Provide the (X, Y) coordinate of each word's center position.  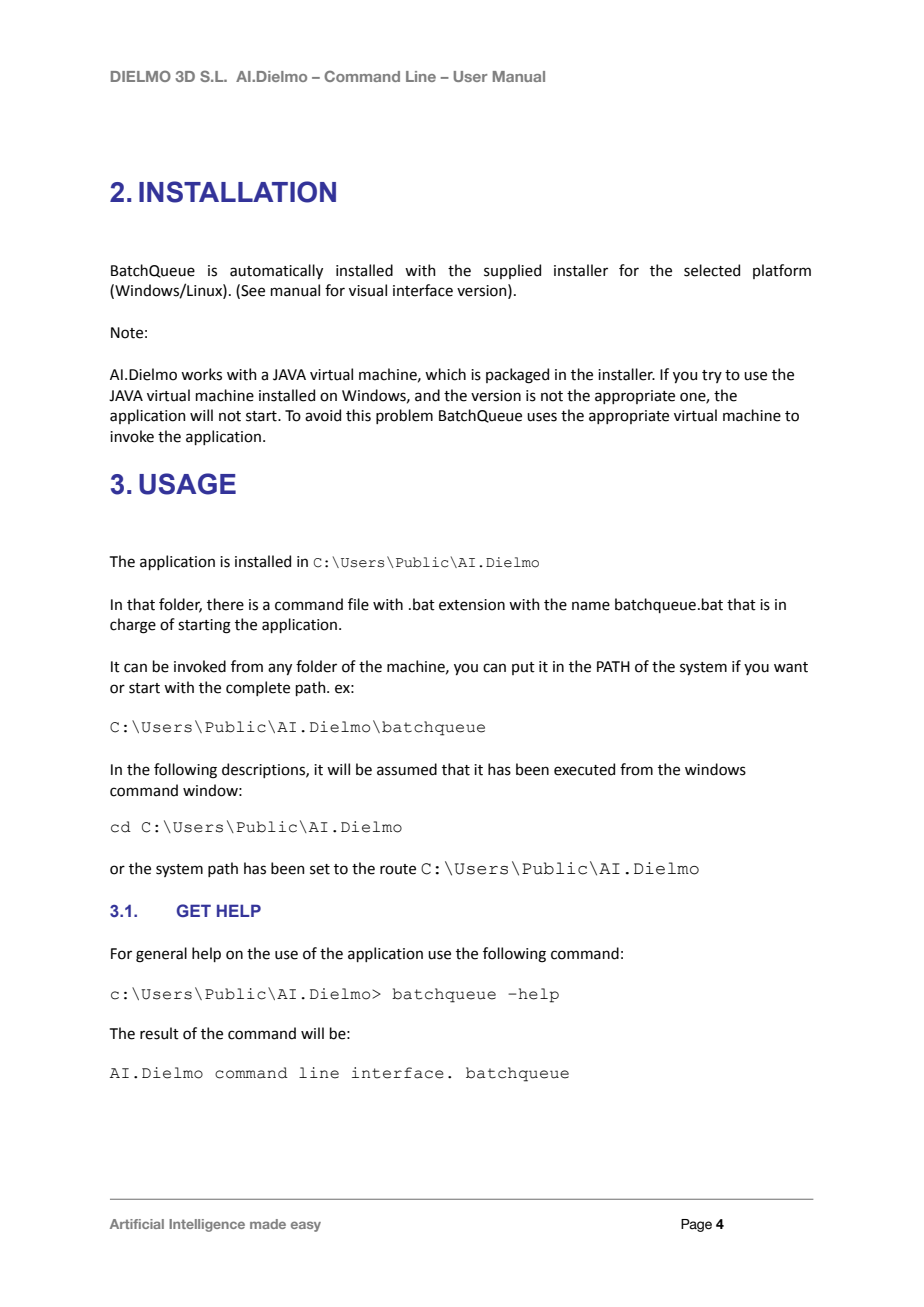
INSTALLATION (237, 192)
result (159, 1033)
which (445, 374)
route (398, 869)
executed (584, 769)
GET (194, 910)
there (225, 604)
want (791, 667)
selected (712, 270)
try (712, 376)
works (201, 374)
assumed (407, 769)
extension (472, 605)
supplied (512, 271)
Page (696, 1225)
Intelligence (207, 1225)
